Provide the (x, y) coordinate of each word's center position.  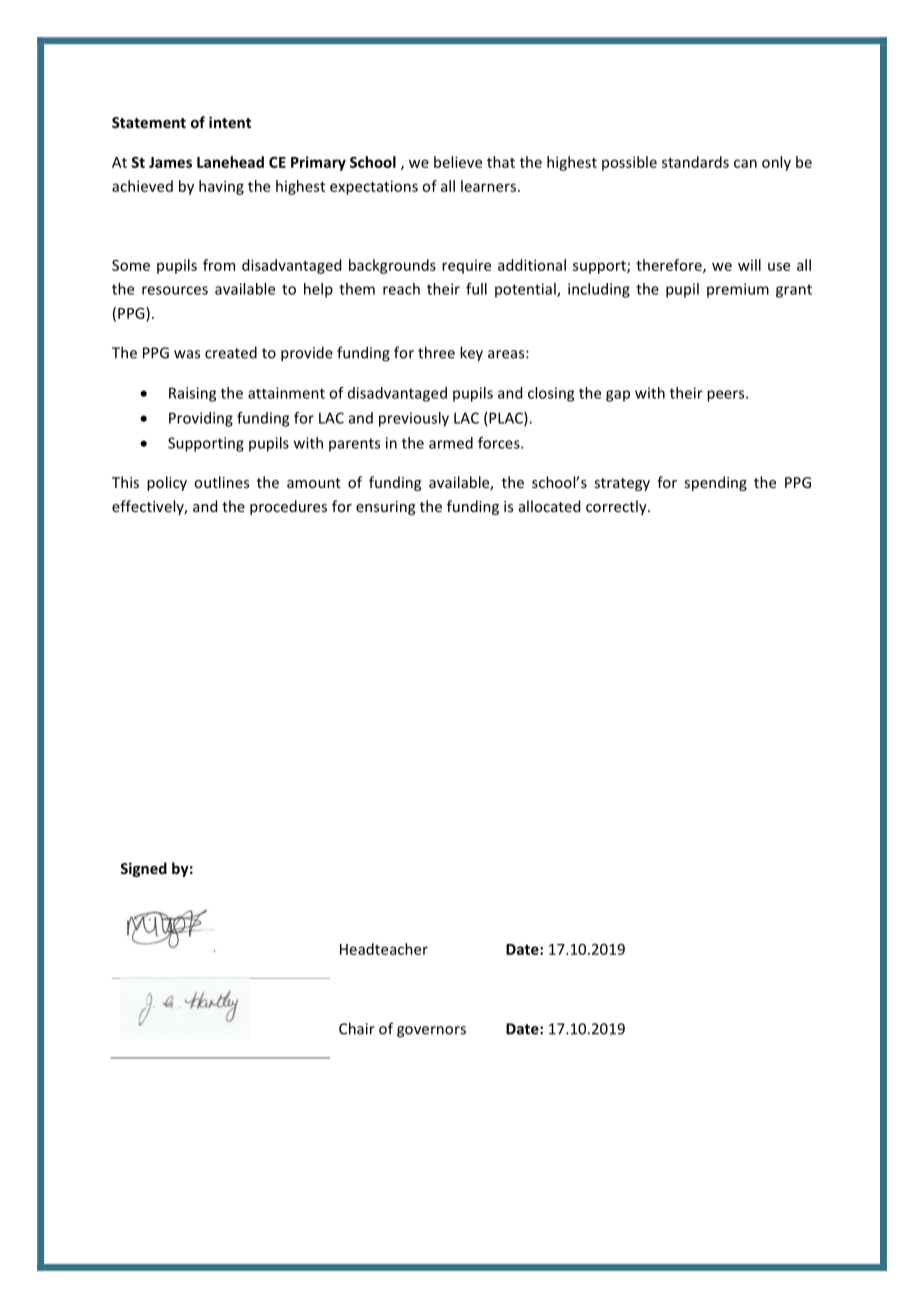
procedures (288, 507)
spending (715, 483)
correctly (617, 507)
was (187, 354)
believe (458, 162)
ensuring (385, 508)
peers (727, 396)
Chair (357, 1028)
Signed (143, 869)
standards (695, 162)
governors (431, 1032)
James (170, 162)
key (471, 354)
